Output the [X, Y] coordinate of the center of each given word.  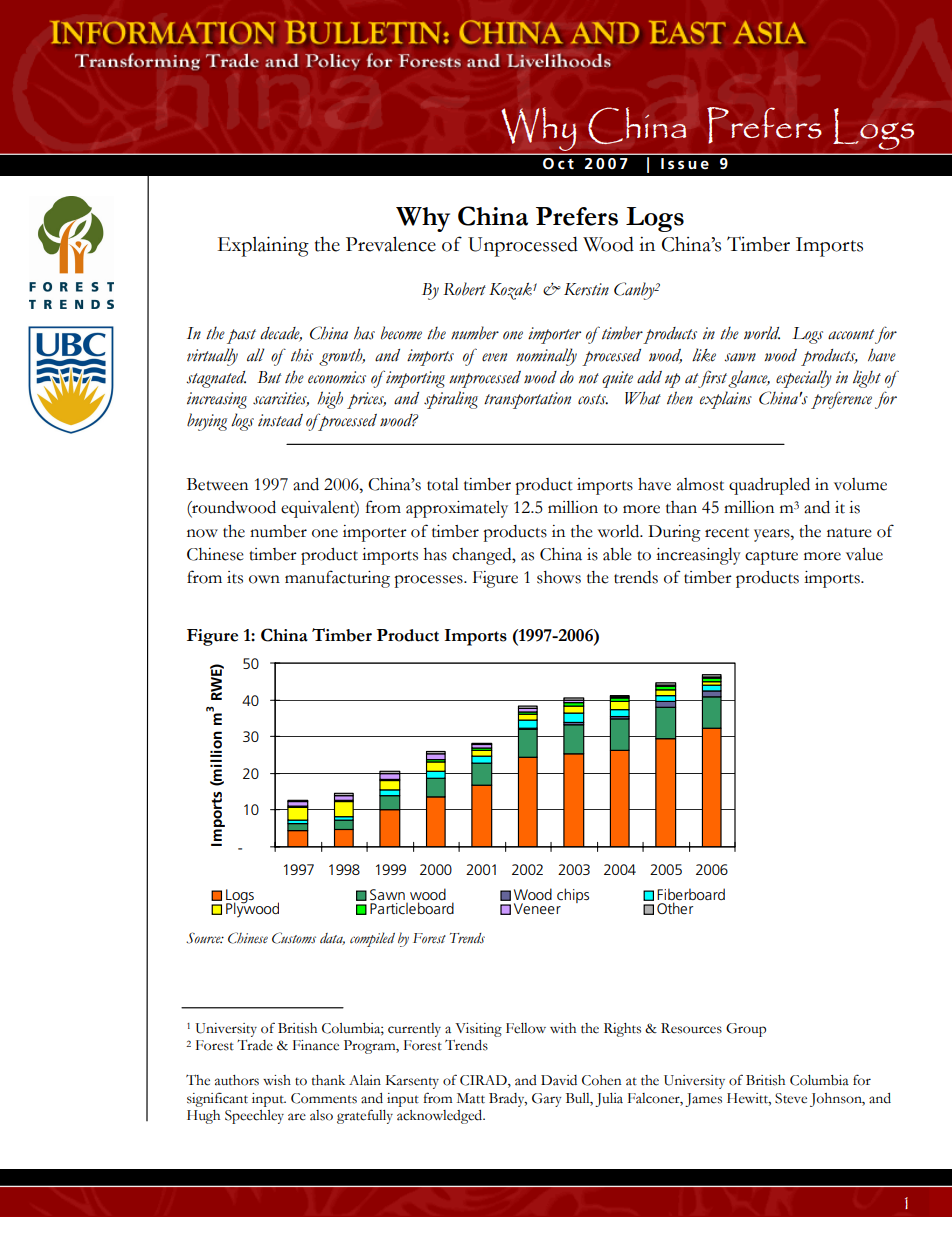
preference [841, 400]
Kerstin [586, 289]
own [264, 579]
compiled [372, 939]
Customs [294, 938]
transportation [527, 400]
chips [573, 895]
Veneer [537, 908]
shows [559, 577]
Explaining [263, 246]
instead [280, 420]
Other [675, 908]
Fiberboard [691, 895]
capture [771, 558]
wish [277, 1080]
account [851, 334]
